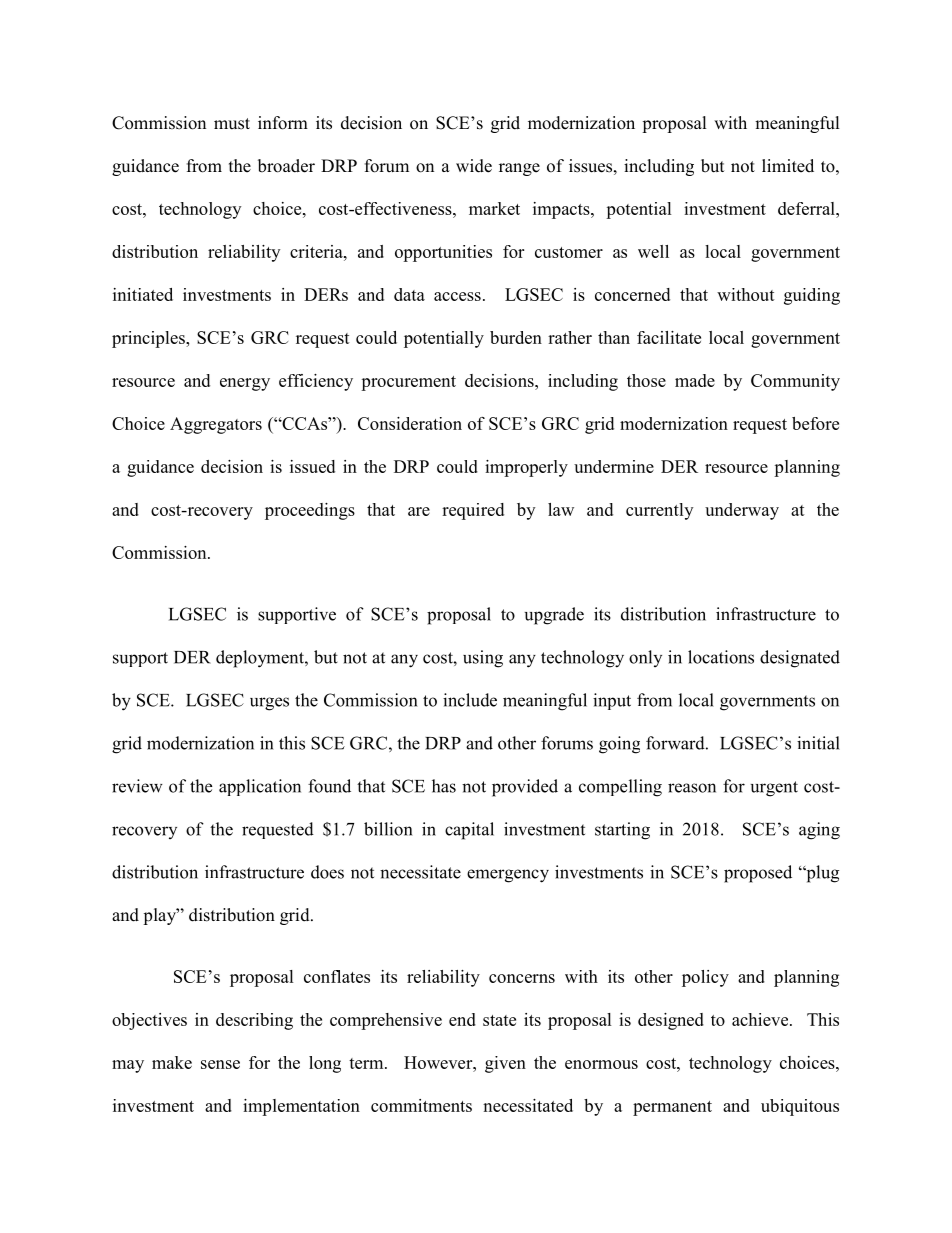  I want to click on limited, so click(788, 166).
